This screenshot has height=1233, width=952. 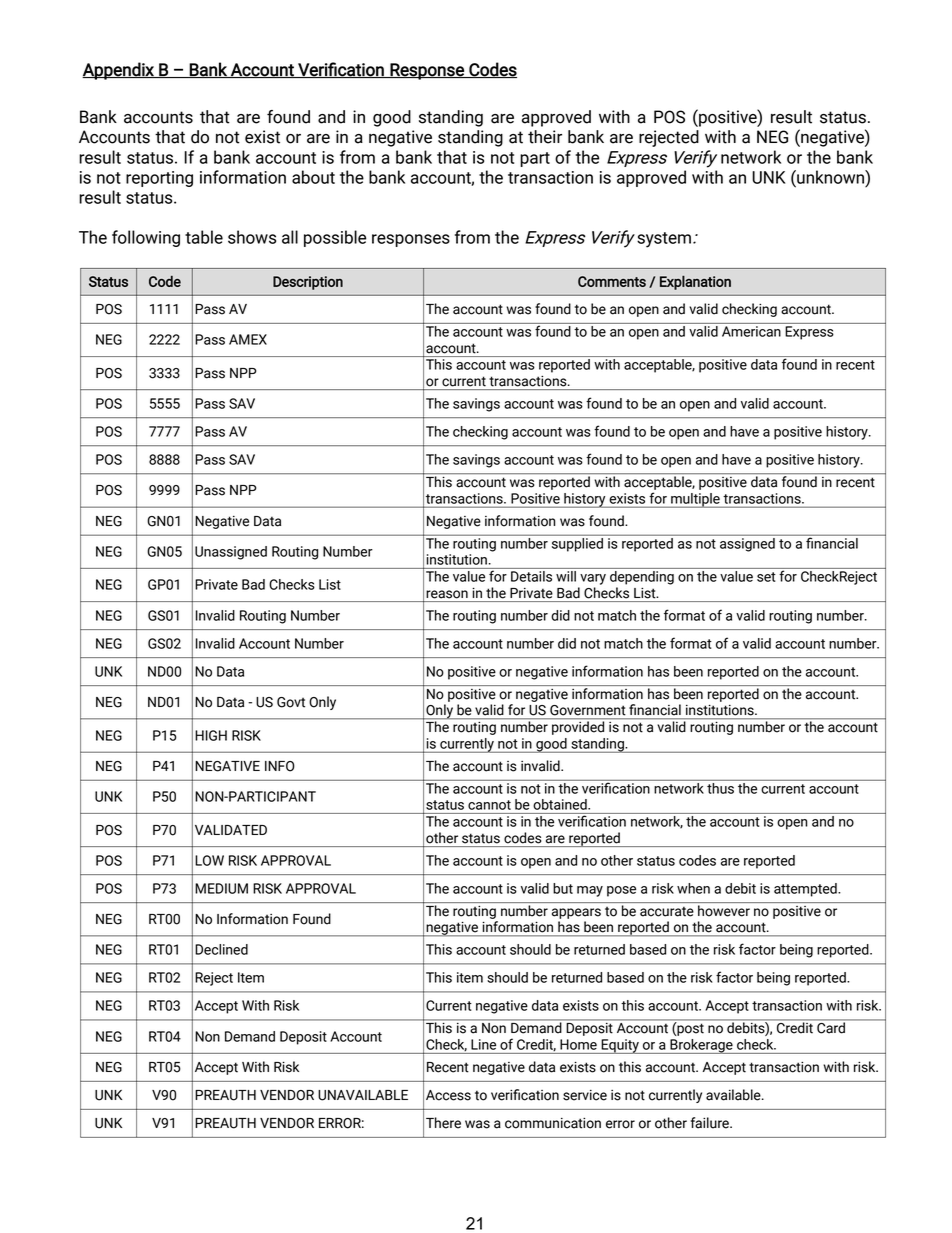 I want to click on Govt, so click(x=291, y=702).
